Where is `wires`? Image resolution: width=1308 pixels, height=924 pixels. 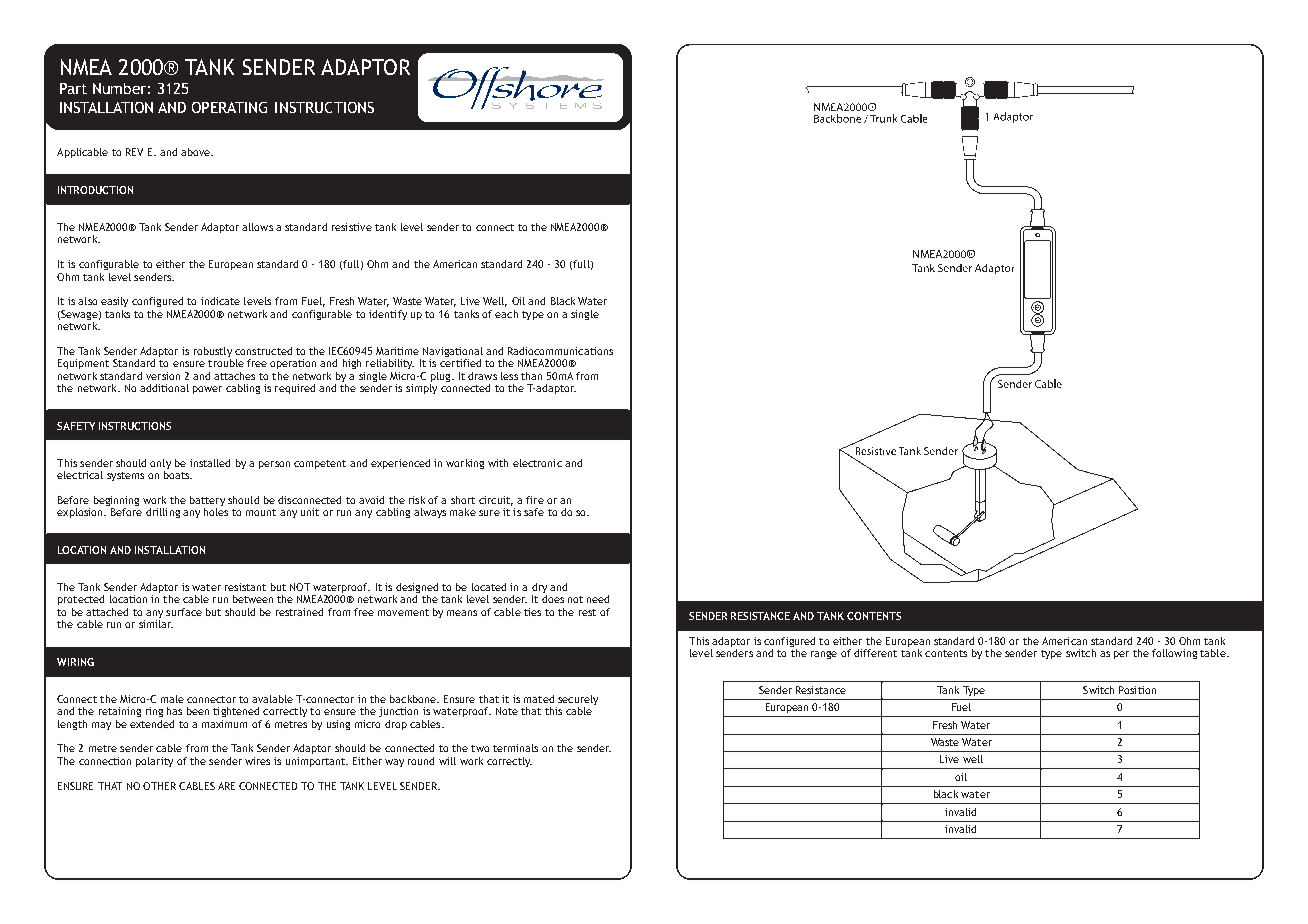
wires is located at coordinates (257, 761).
